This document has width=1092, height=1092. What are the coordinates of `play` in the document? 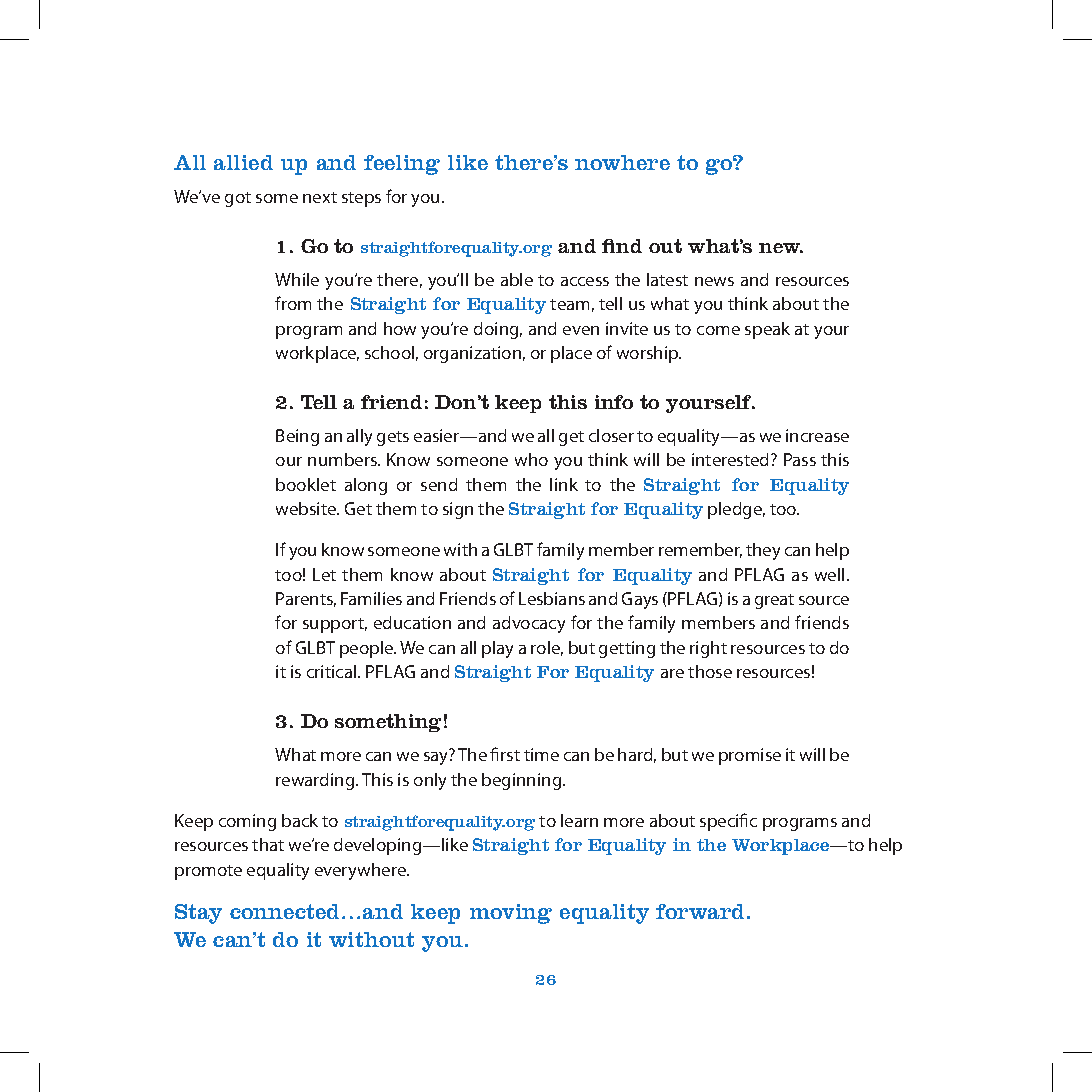 It's located at (497, 649).
